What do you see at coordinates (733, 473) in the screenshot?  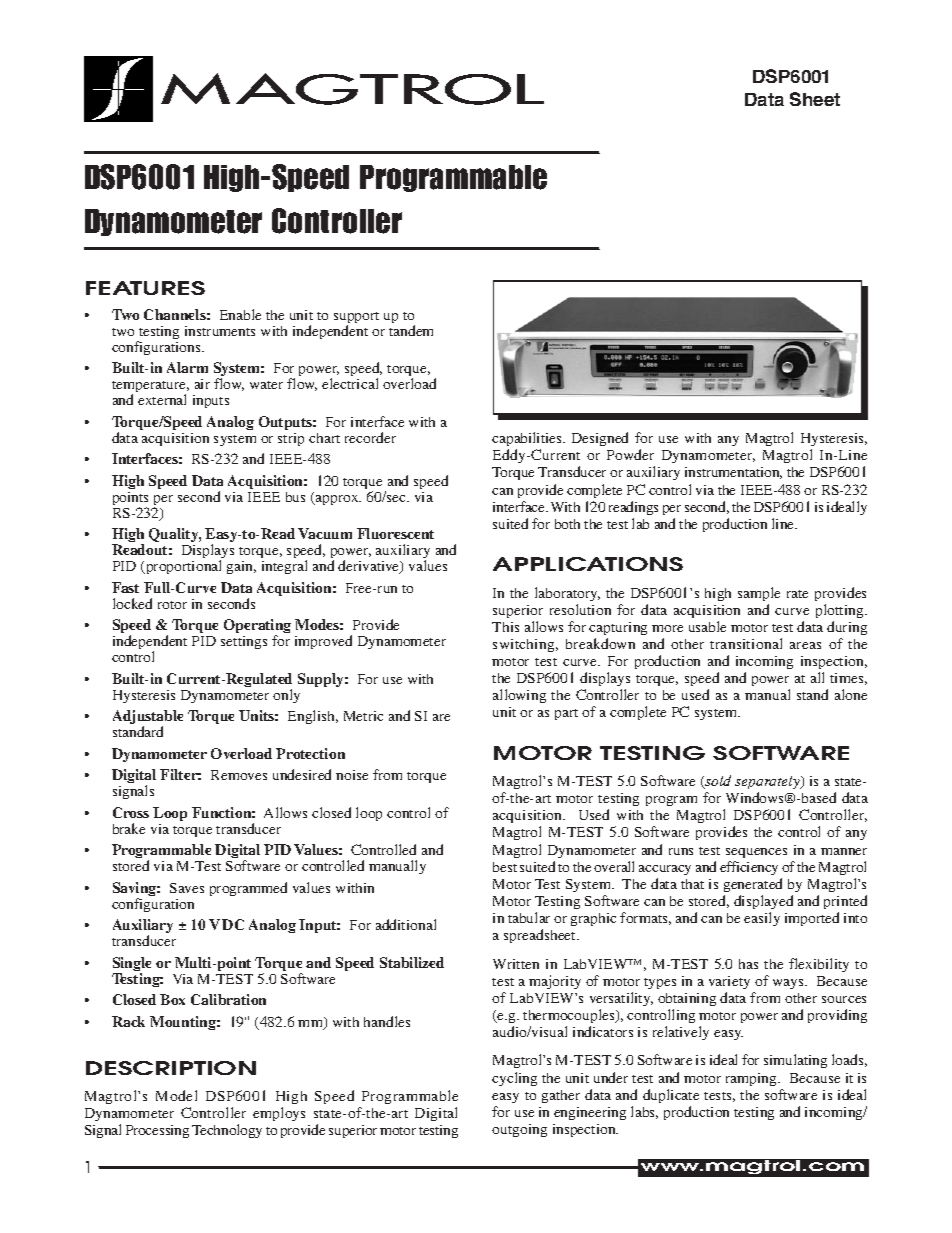 I see `instrumentation` at bounding box center [733, 473].
